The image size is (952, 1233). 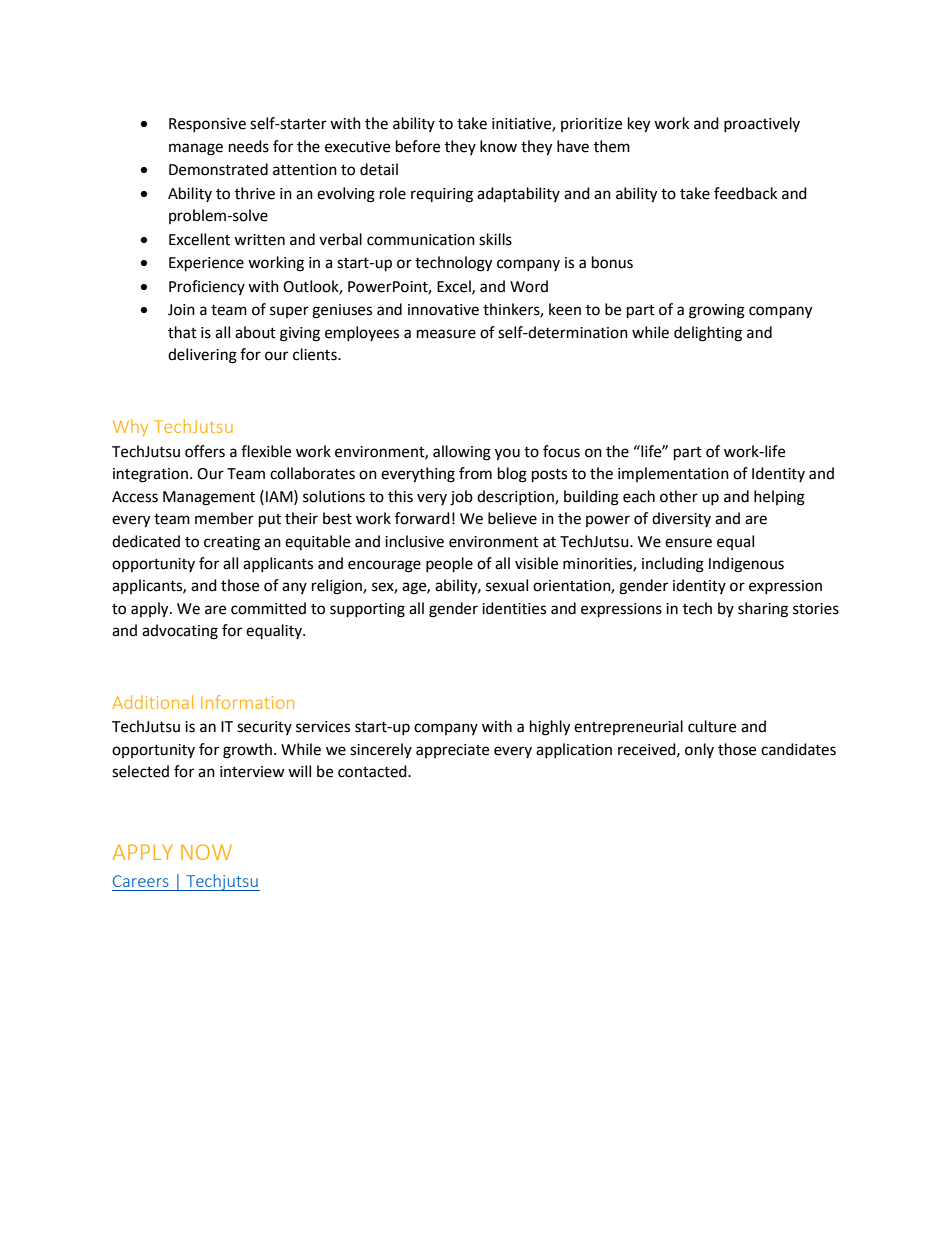 I want to click on know, so click(x=498, y=146).
